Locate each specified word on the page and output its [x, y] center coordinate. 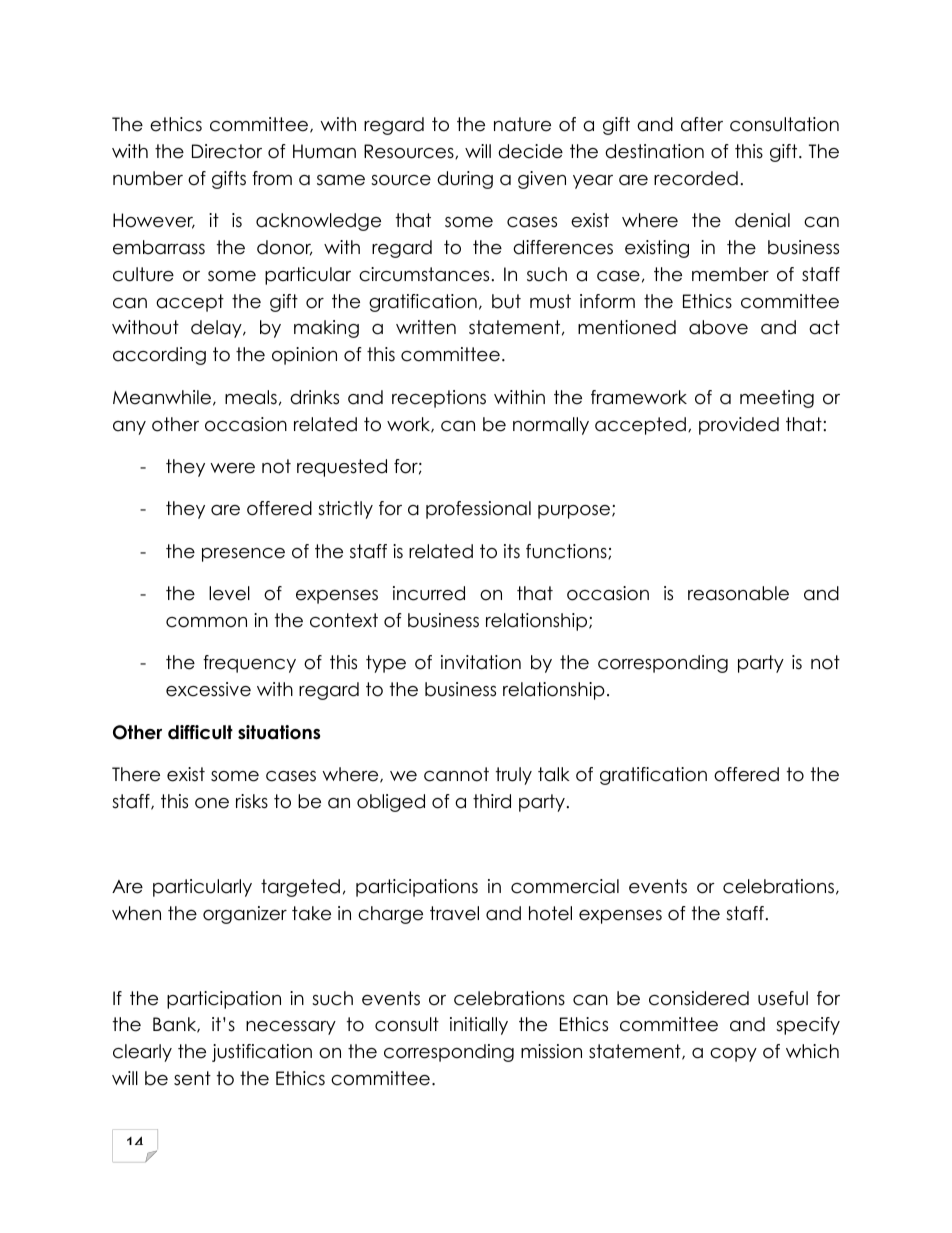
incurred [429, 593]
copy [733, 1055]
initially [479, 1026]
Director [227, 151]
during [465, 180]
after [702, 124]
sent [192, 1078]
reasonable [738, 593]
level [229, 593]
